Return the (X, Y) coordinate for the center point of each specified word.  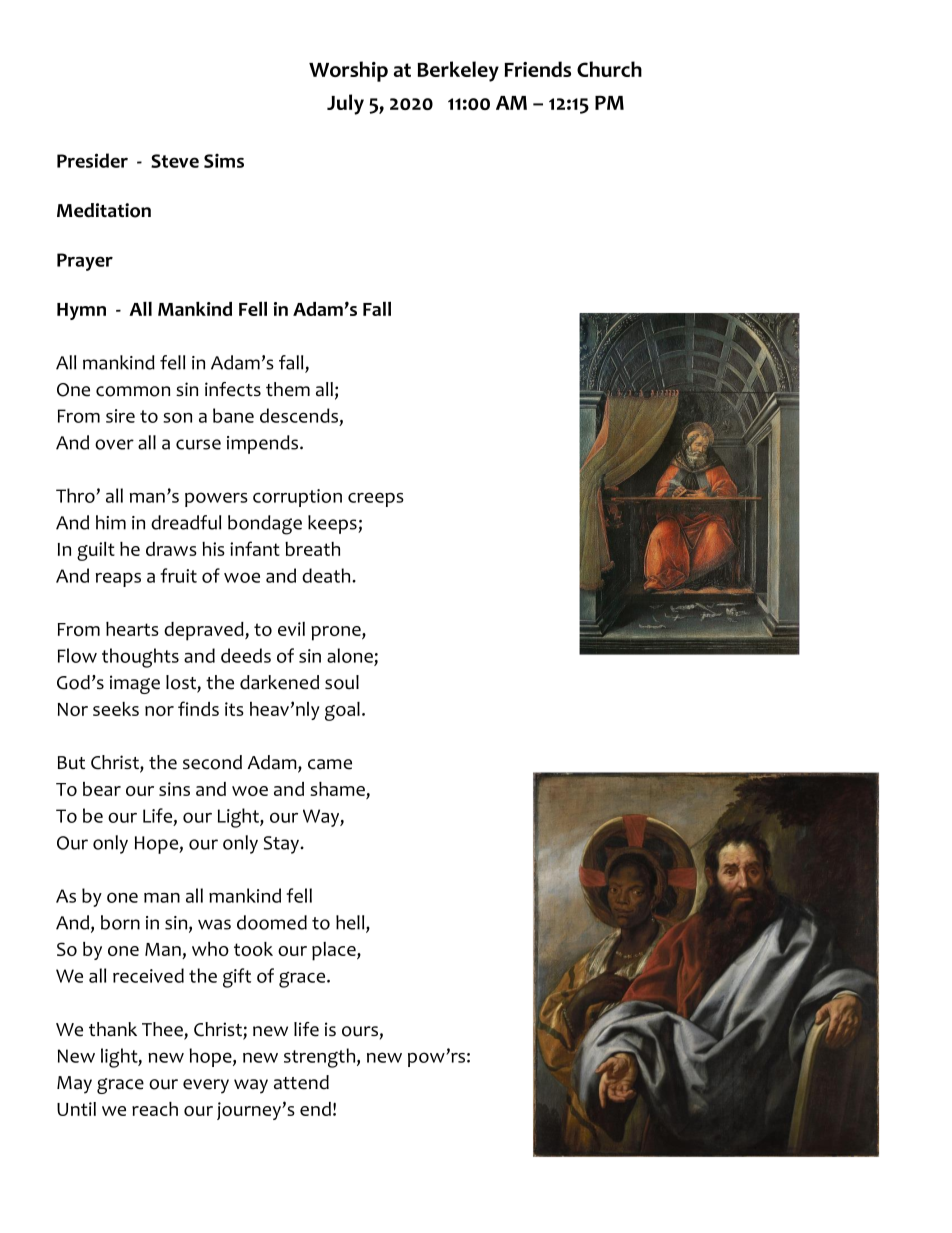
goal (342, 711)
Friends (537, 69)
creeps (376, 499)
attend (301, 1082)
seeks (116, 709)
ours (360, 1031)
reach (155, 1109)
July (345, 104)
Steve (175, 161)
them (288, 389)
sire (120, 416)
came (330, 764)
